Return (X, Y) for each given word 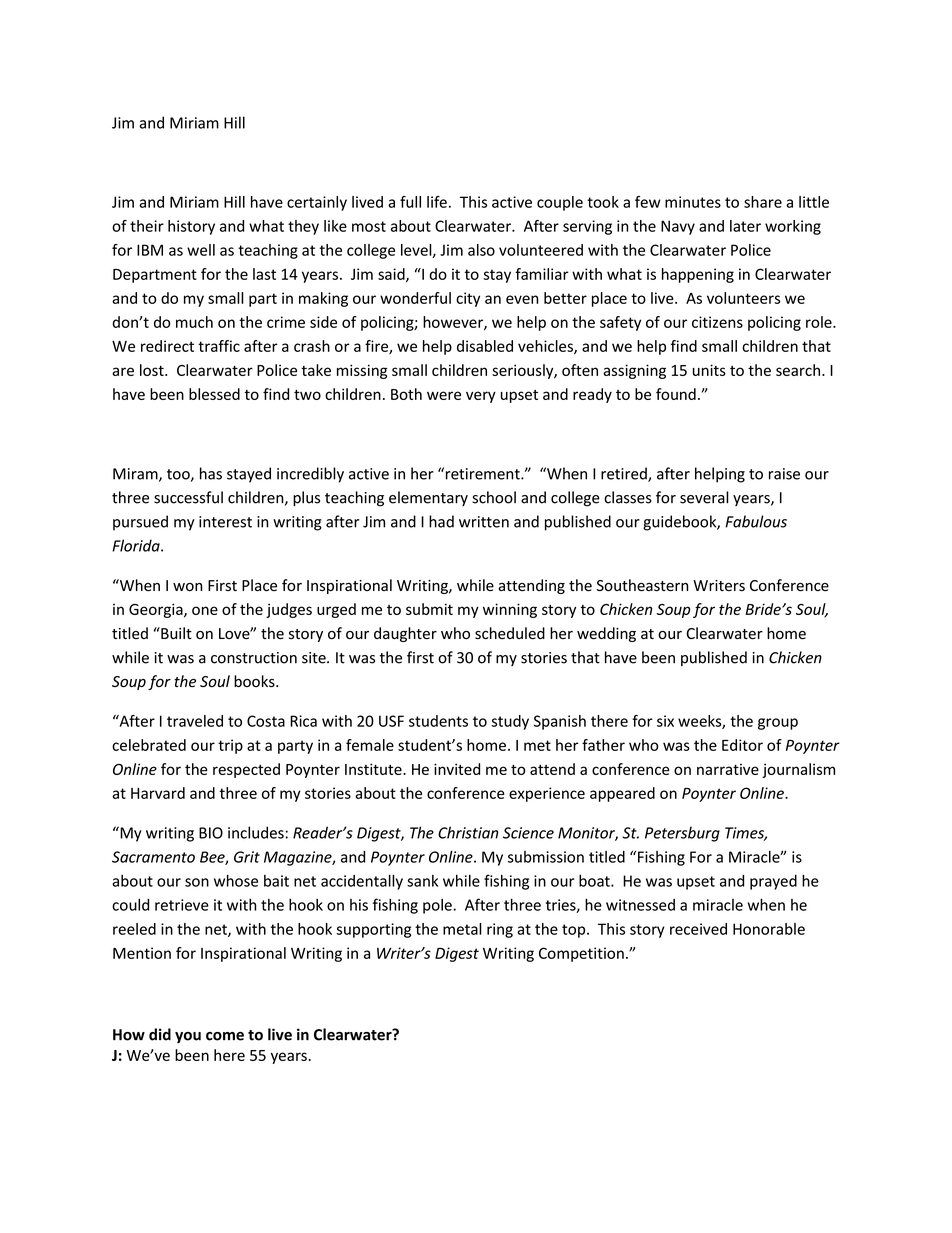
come (225, 1036)
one (205, 610)
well (201, 250)
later (745, 226)
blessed (214, 394)
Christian (468, 832)
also (481, 250)
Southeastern (643, 585)
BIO (211, 833)
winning (510, 610)
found (676, 394)
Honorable (769, 929)
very (481, 397)
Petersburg (682, 834)
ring (500, 930)
